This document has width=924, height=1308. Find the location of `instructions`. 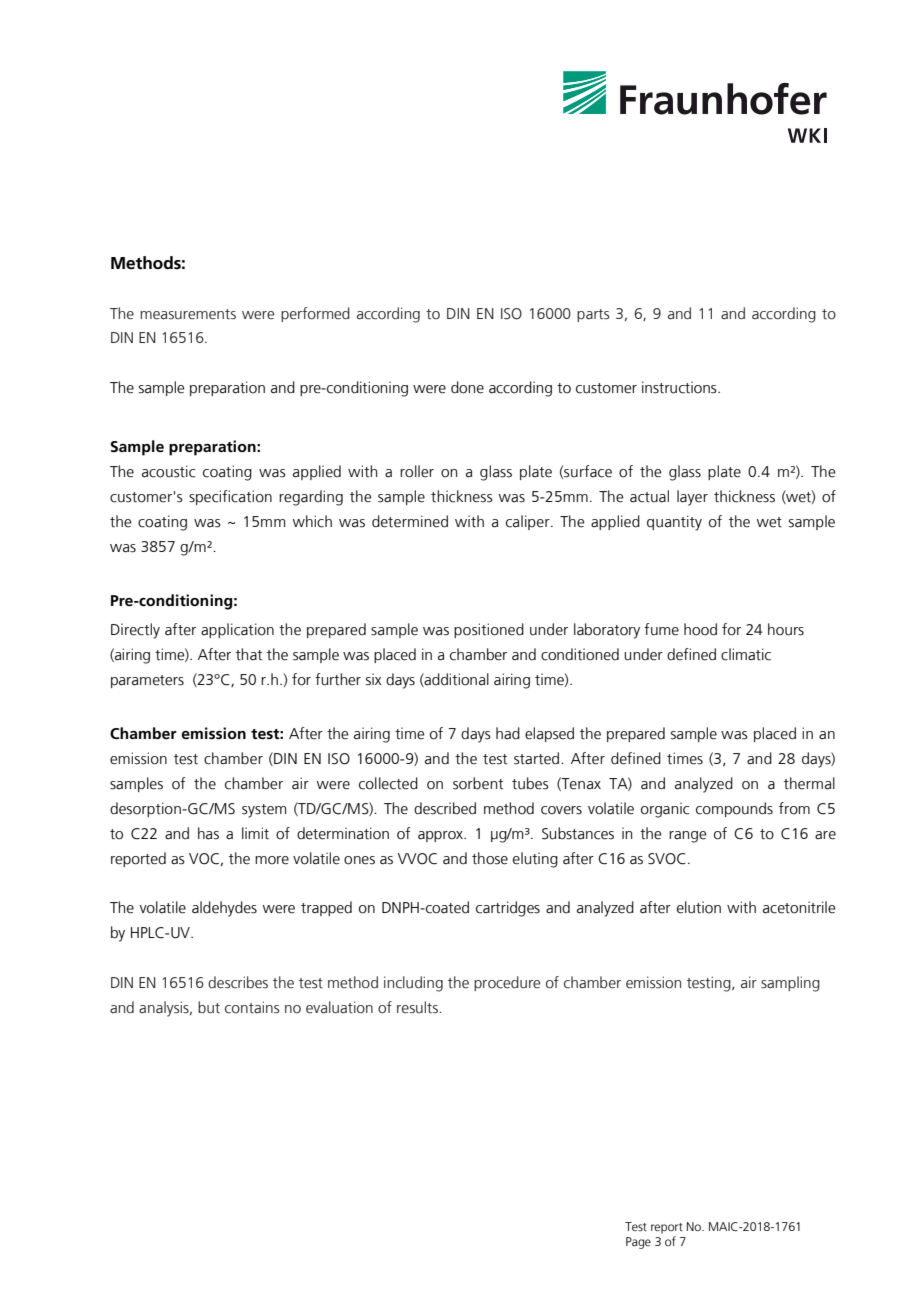

instructions is located at coordinates (680, 387).
